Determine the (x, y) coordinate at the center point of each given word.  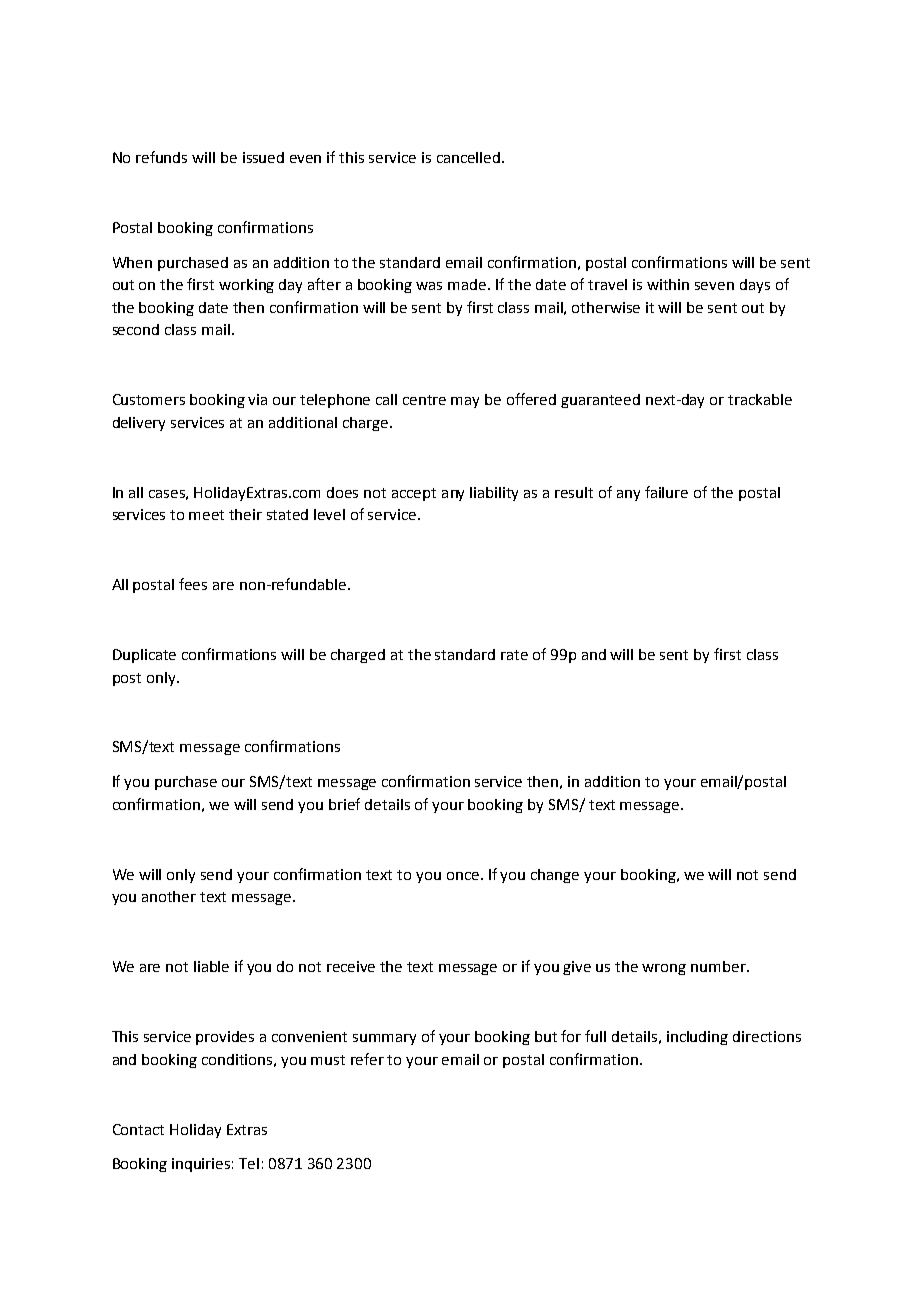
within (668, 284)
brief (344, 804)
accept (414, 494)
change (555, 876)
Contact (138, 1129)
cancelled (470, 157)
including (697, 1038)
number (719, 966)
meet (206, 515)
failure (666, 492)
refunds (161, 157)
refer (367, 1059)
